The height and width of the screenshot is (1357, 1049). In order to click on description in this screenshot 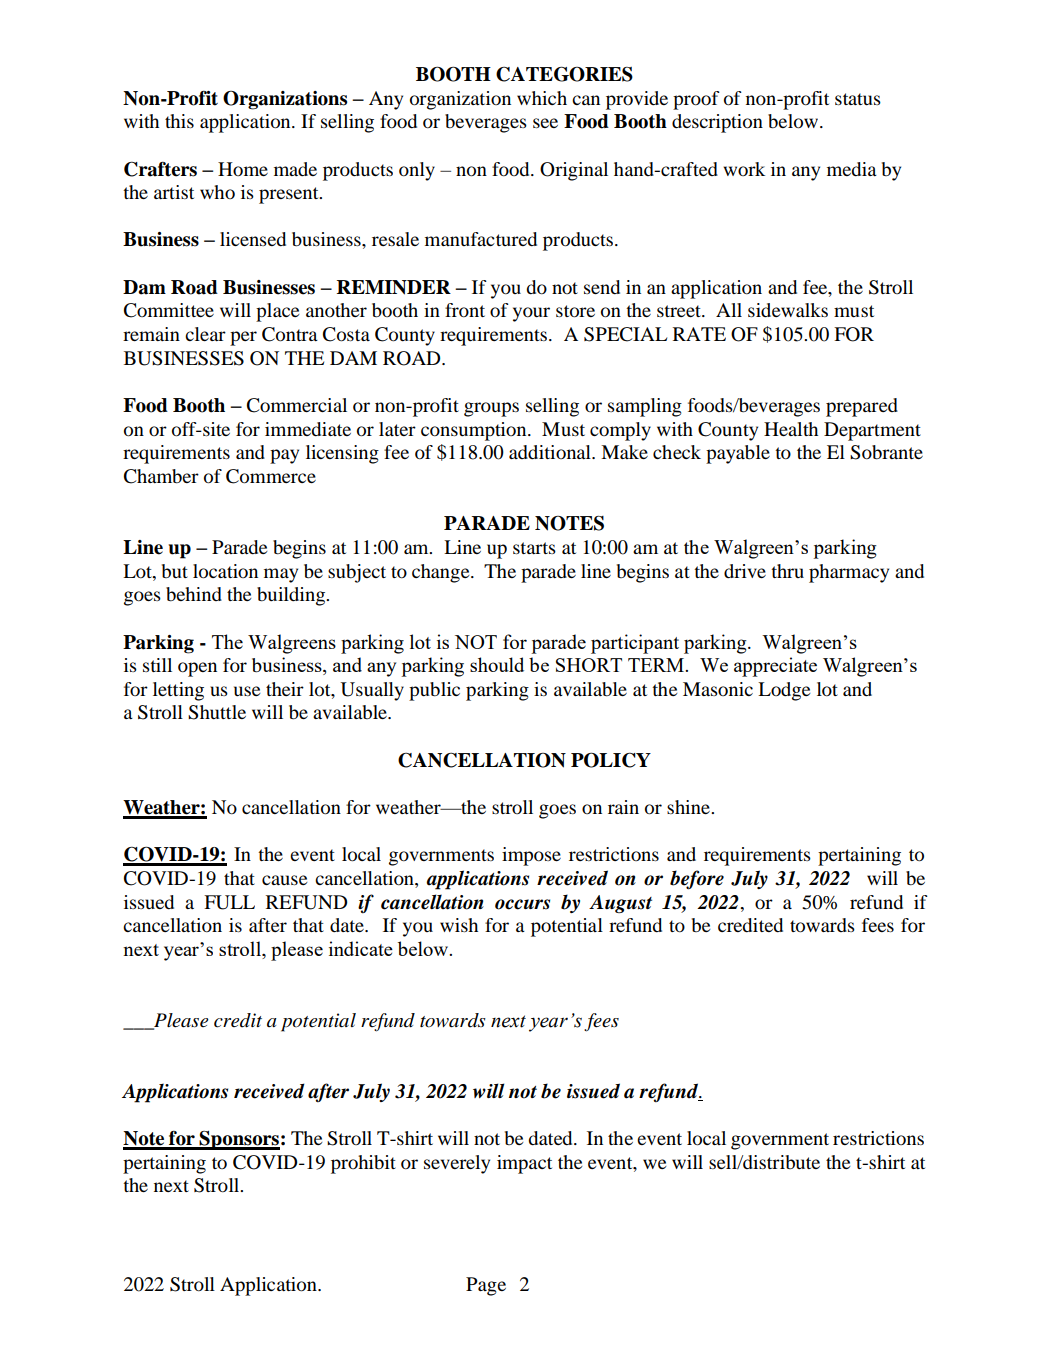, I will do `click(717, 123)`.
